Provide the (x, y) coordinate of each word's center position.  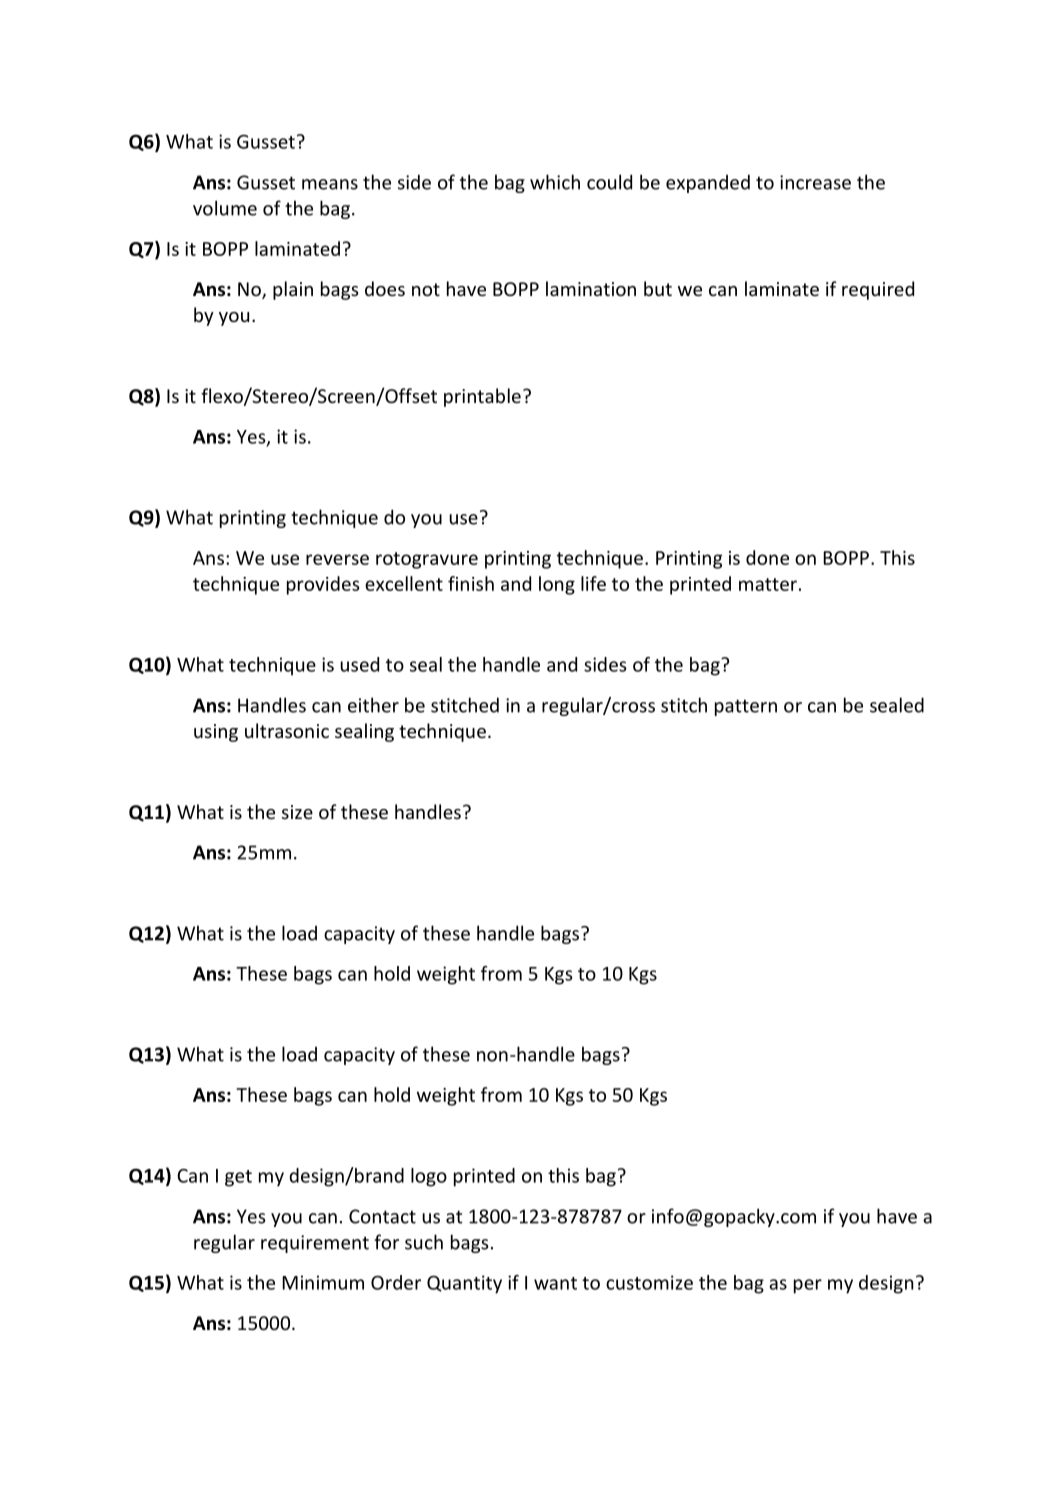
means (330, 184)
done (767, 557)
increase (815, 182)
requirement (315, 1244)
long (557, 585)
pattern (746, 707)
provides (323, 585)
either (373, 705)
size (297, 812)
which (555, 182)
